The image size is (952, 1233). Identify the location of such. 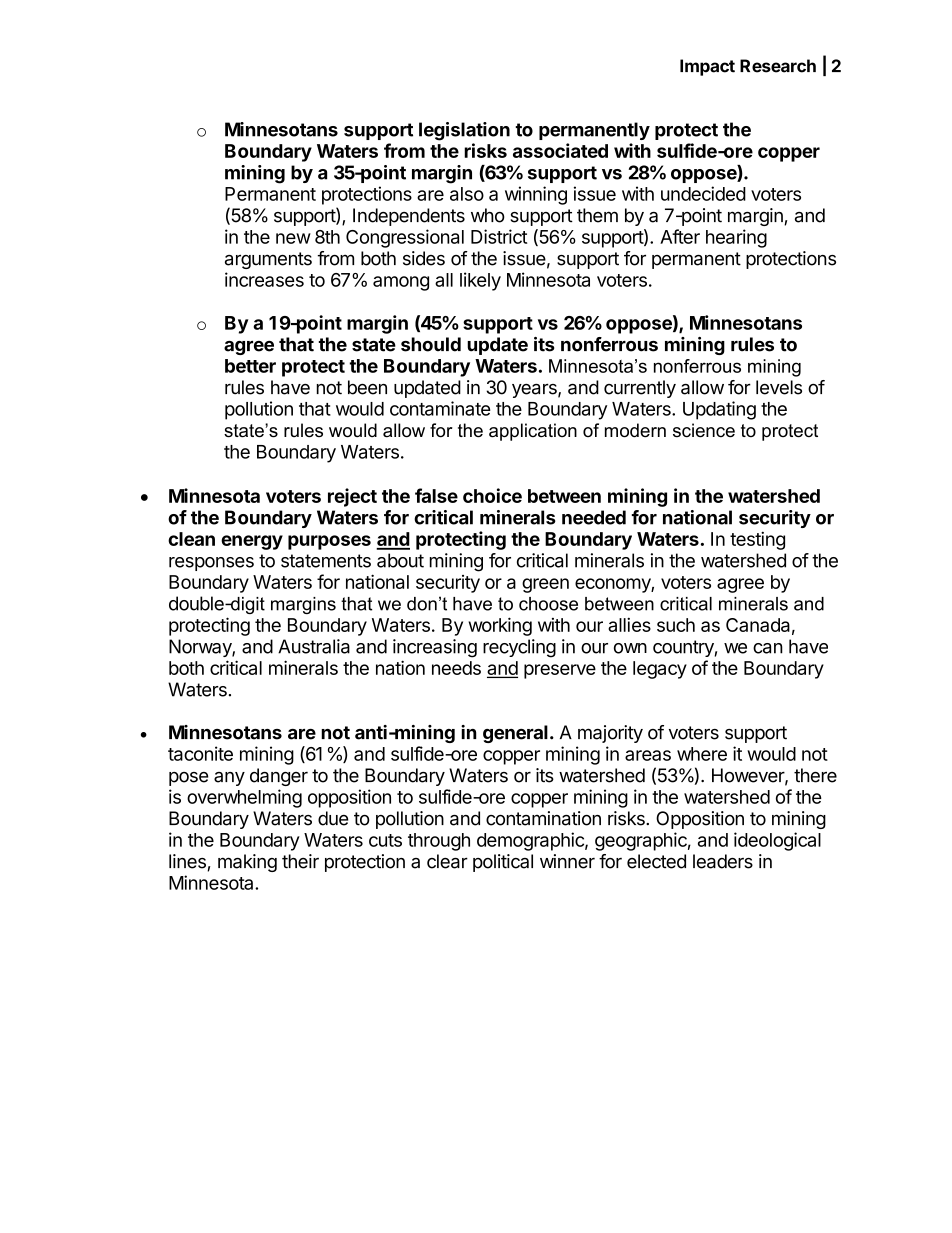
(676, 625).
